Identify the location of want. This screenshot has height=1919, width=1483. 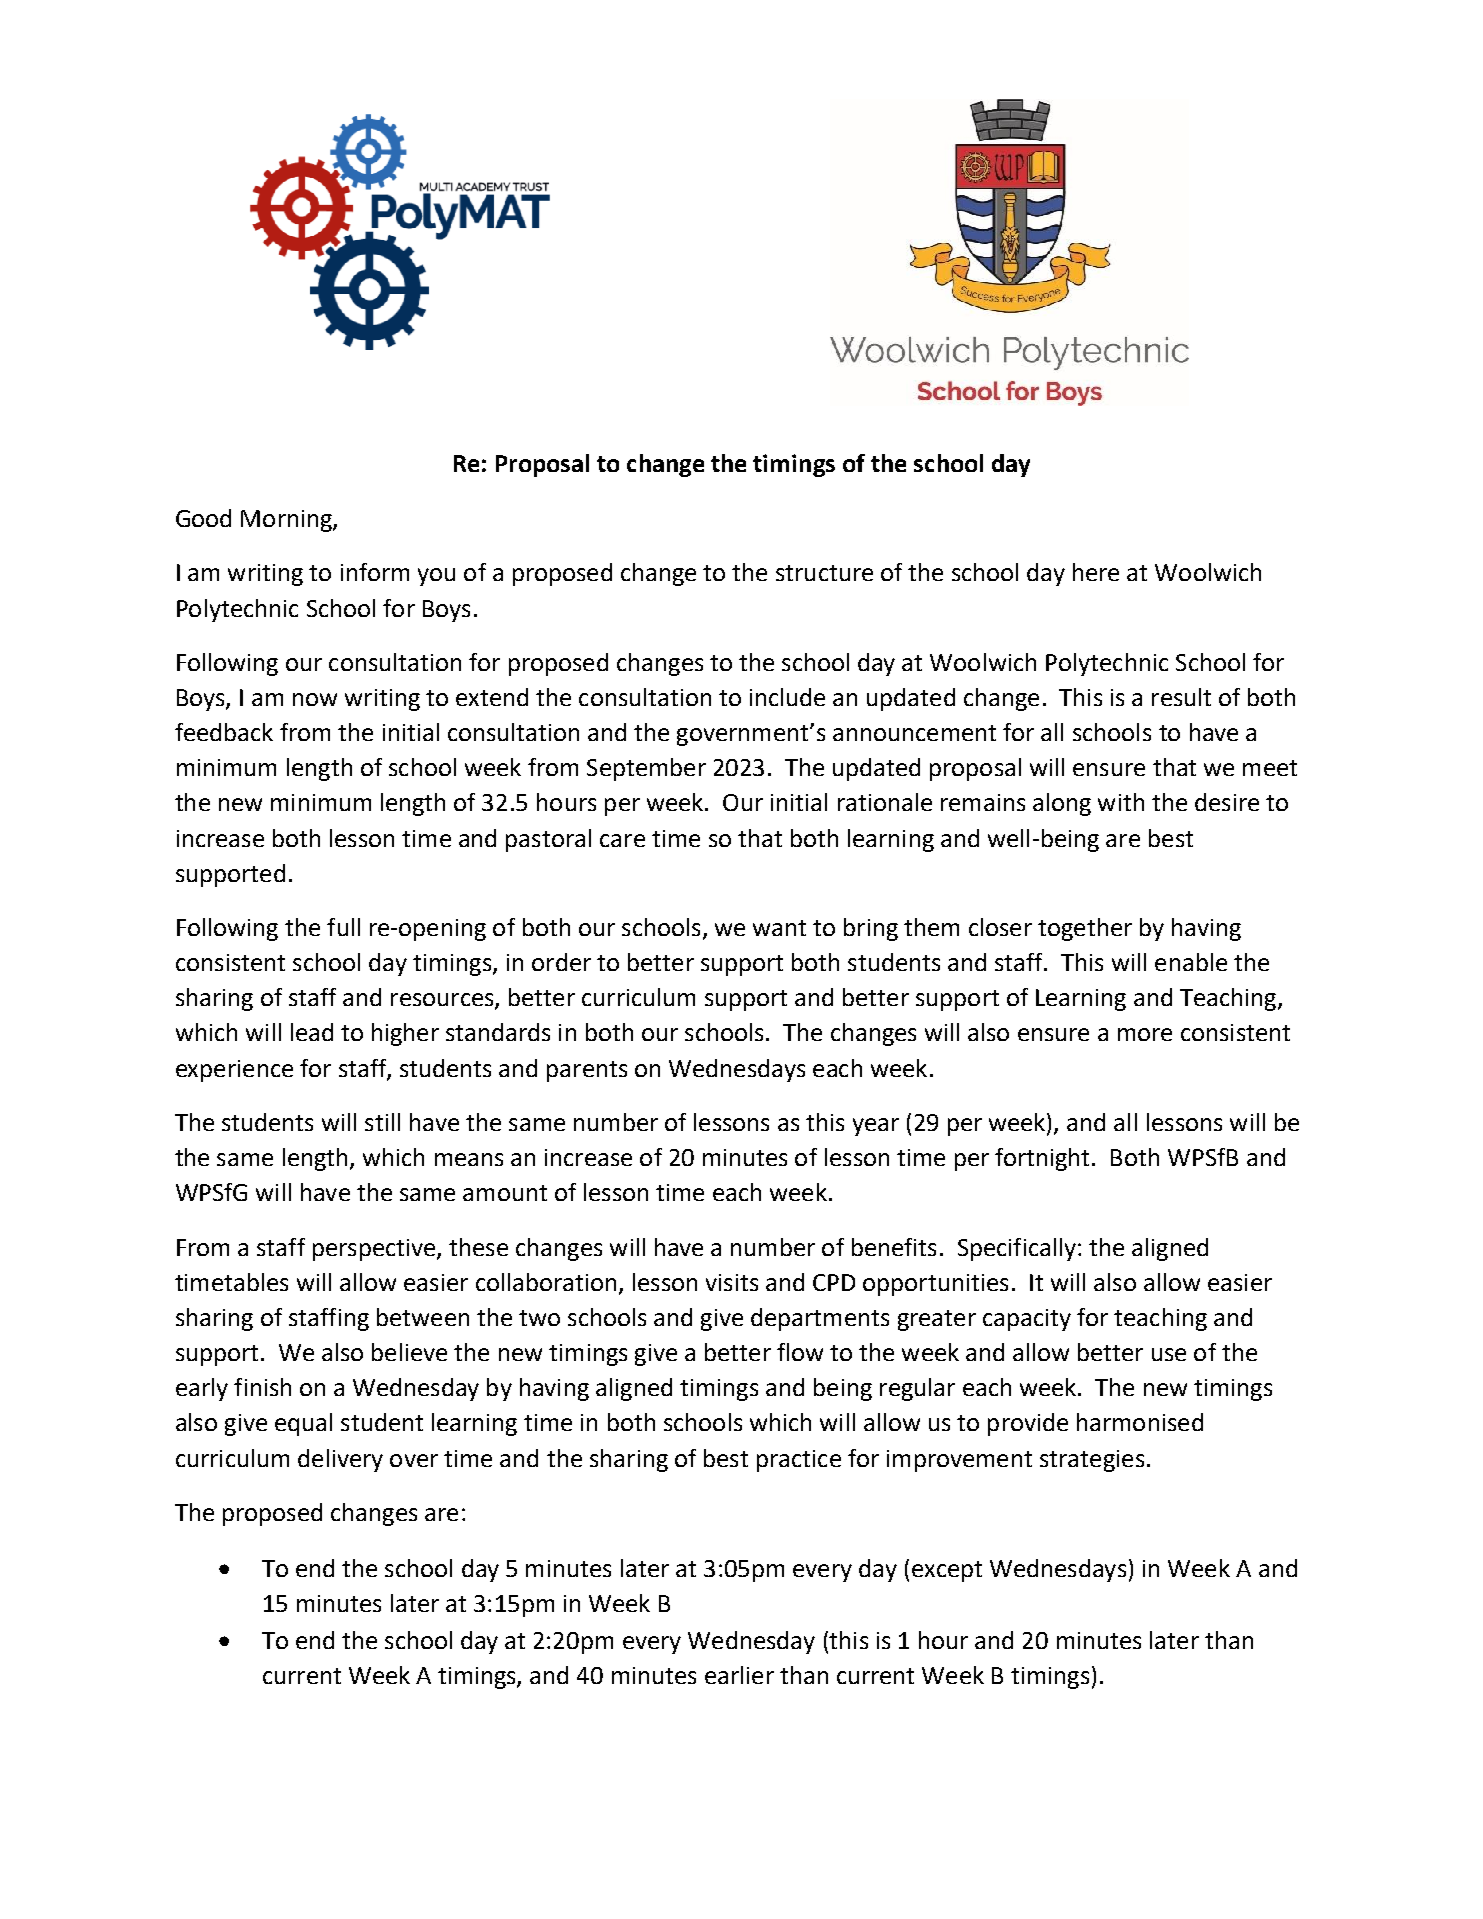
(779, 928).
